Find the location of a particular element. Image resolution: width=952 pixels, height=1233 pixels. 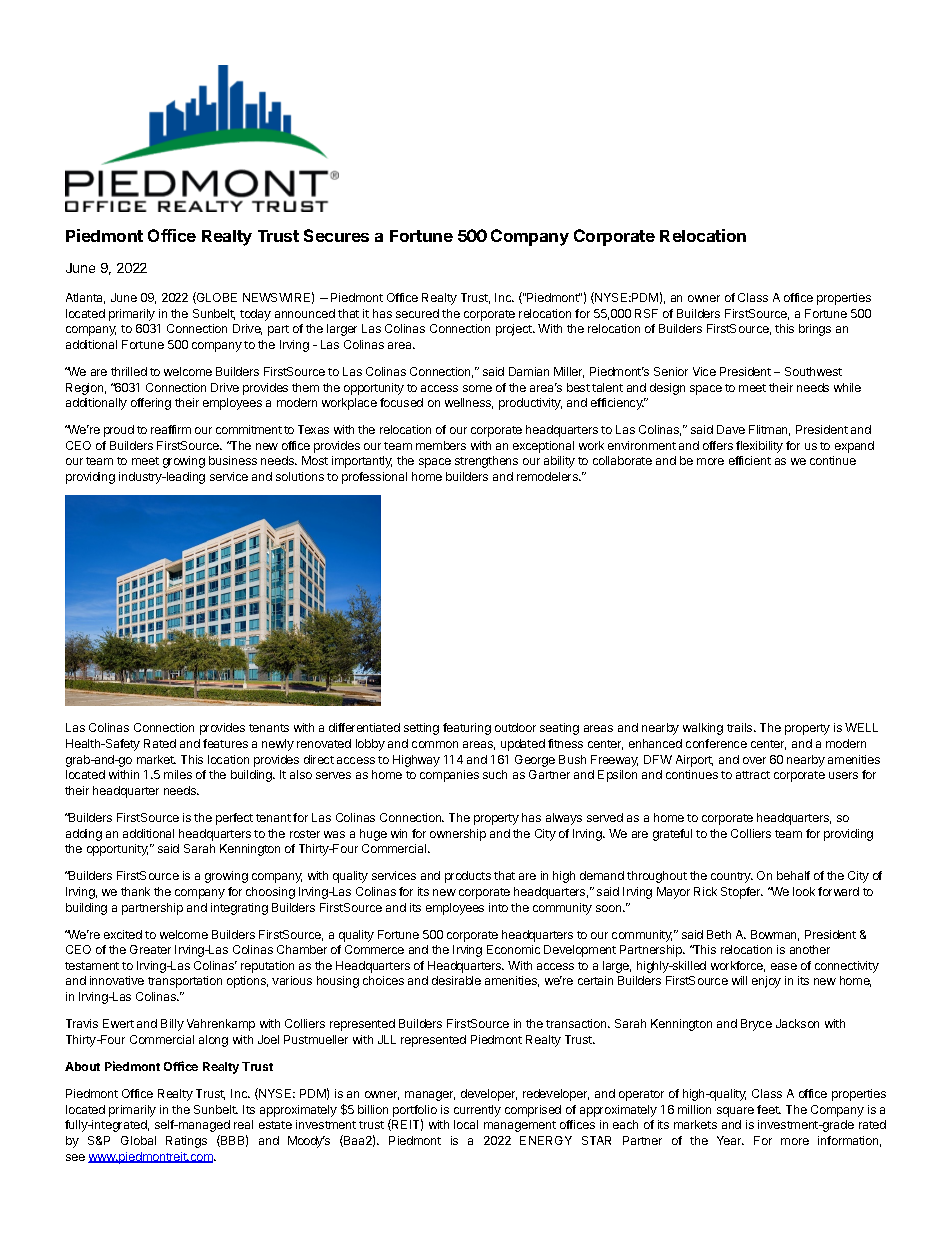

Atlanta is located at coordinates (85, 298).
